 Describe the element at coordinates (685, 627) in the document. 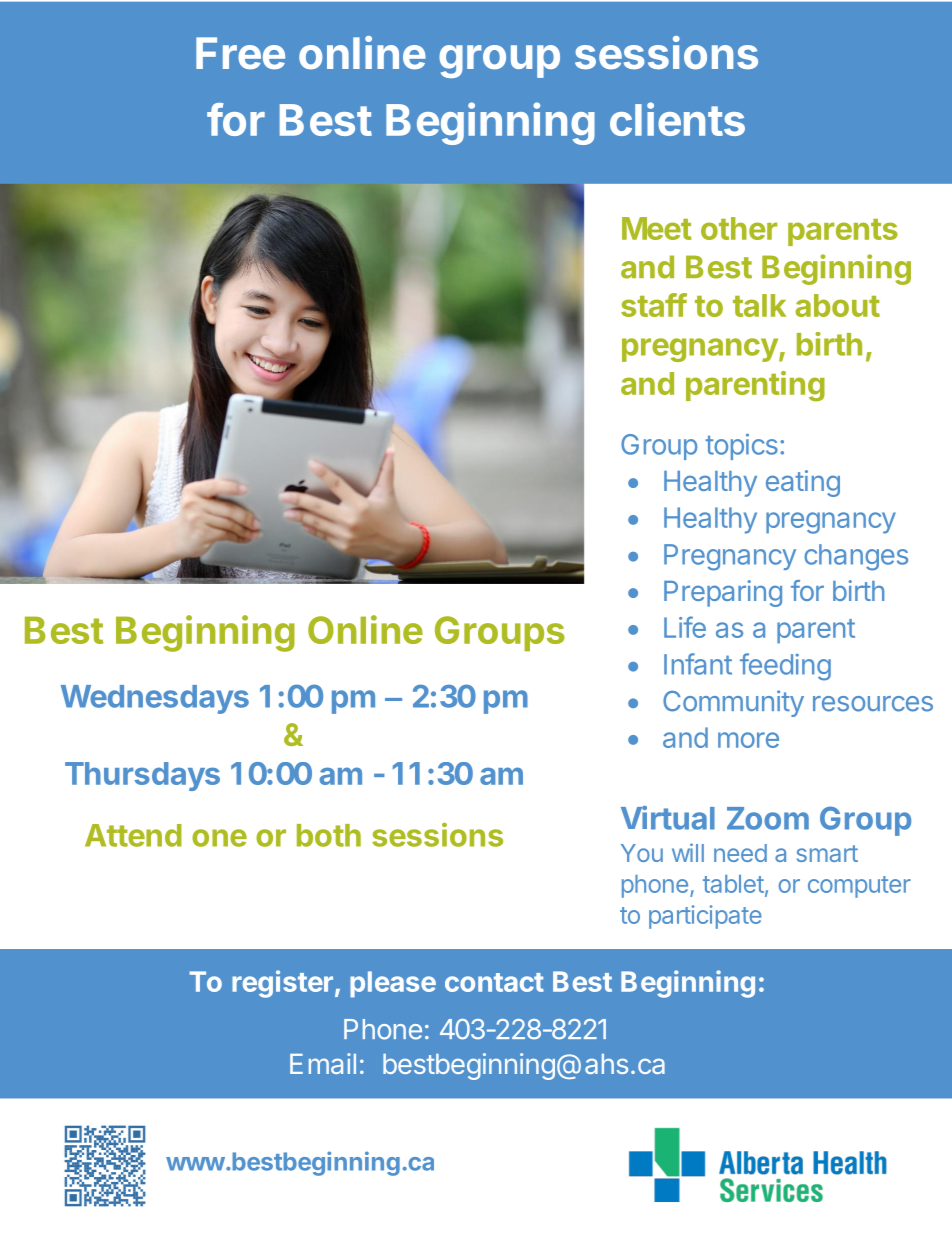

I see `Life` at that location.
